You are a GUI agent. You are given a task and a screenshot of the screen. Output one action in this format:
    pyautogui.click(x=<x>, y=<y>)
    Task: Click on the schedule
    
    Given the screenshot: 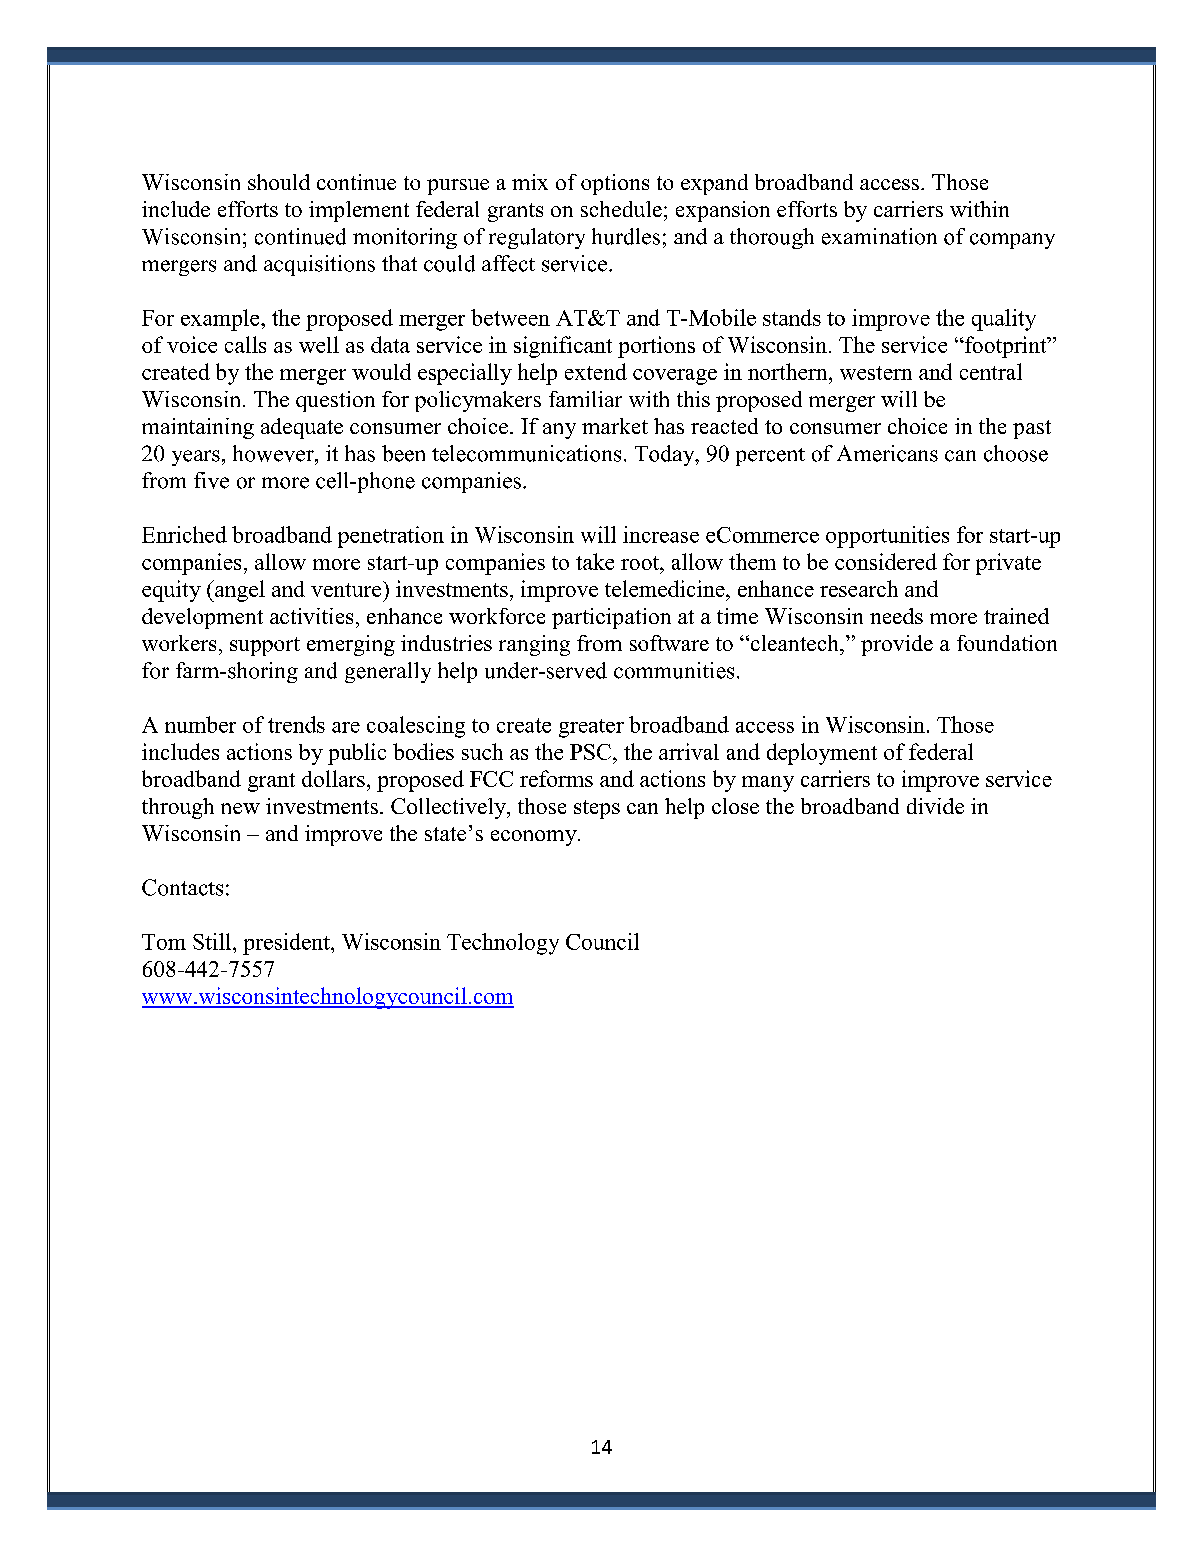 What is the action you would take?
    pyautogui.click(x=621, y=209)
